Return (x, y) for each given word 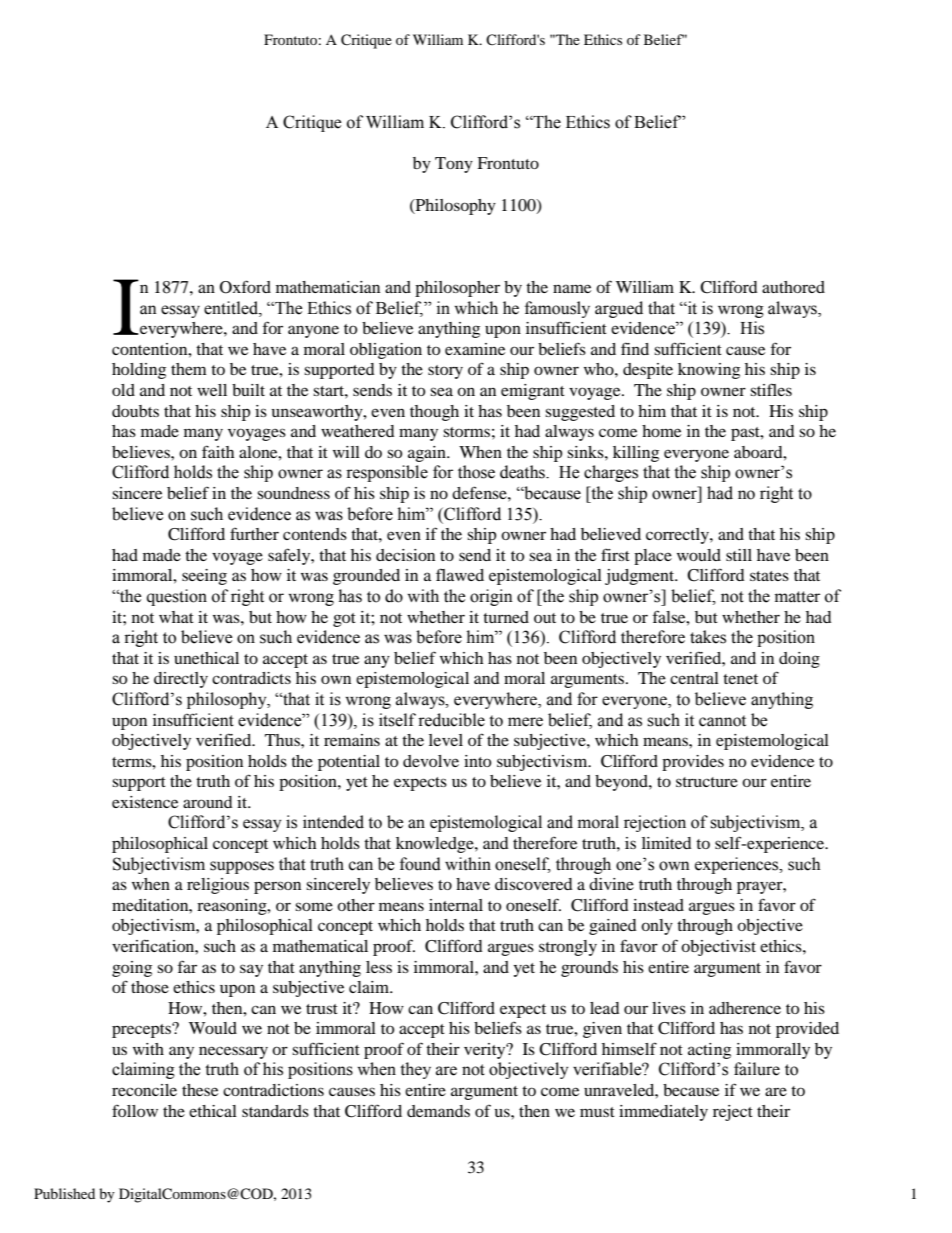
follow (135, 1110)
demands (438, 1111)
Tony (454, 165)
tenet (740, 679)
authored (793, 287)
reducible (451, 720)
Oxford (245, 287)
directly (181, 680)
